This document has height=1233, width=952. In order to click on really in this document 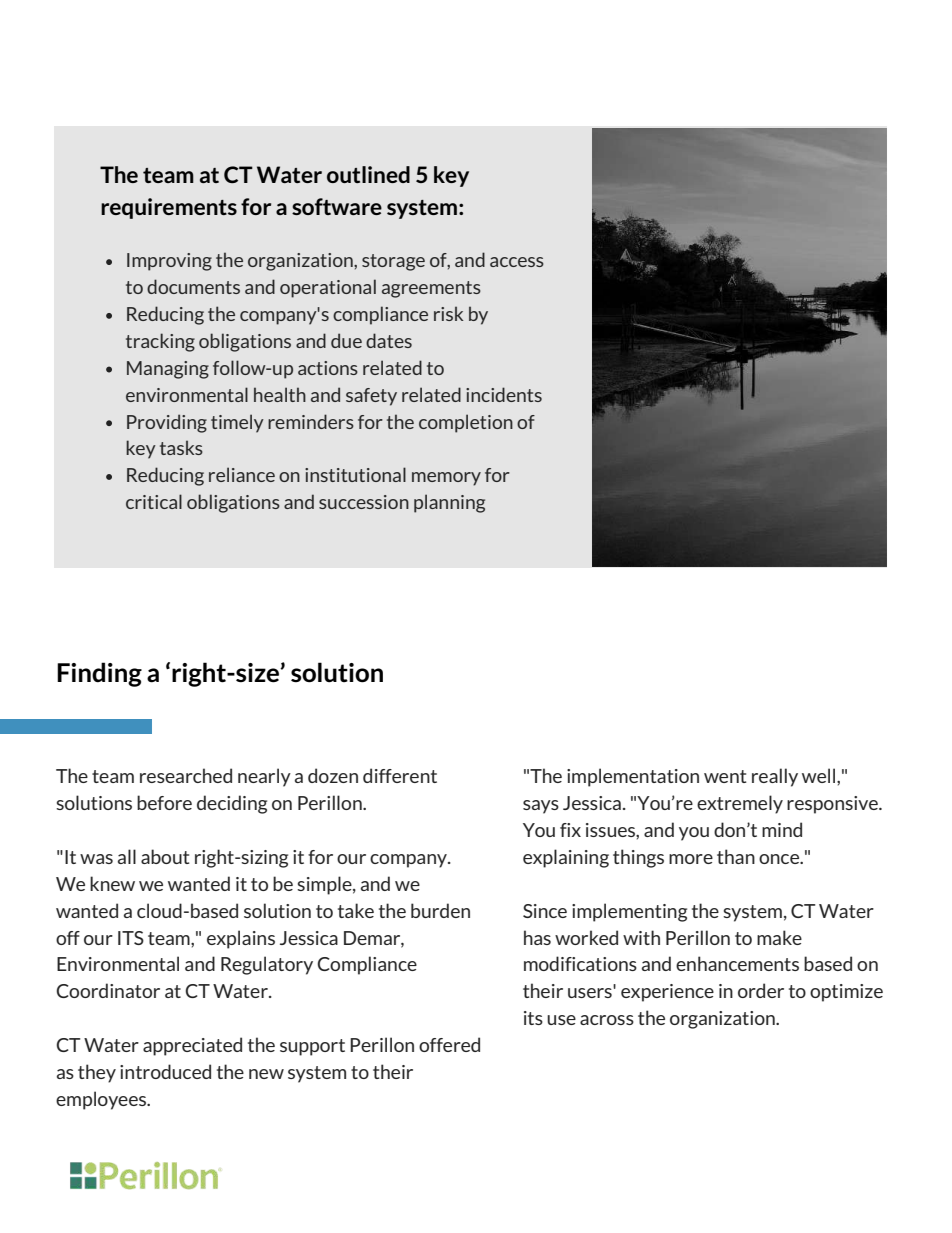, I will do `click(775, 777)`.
